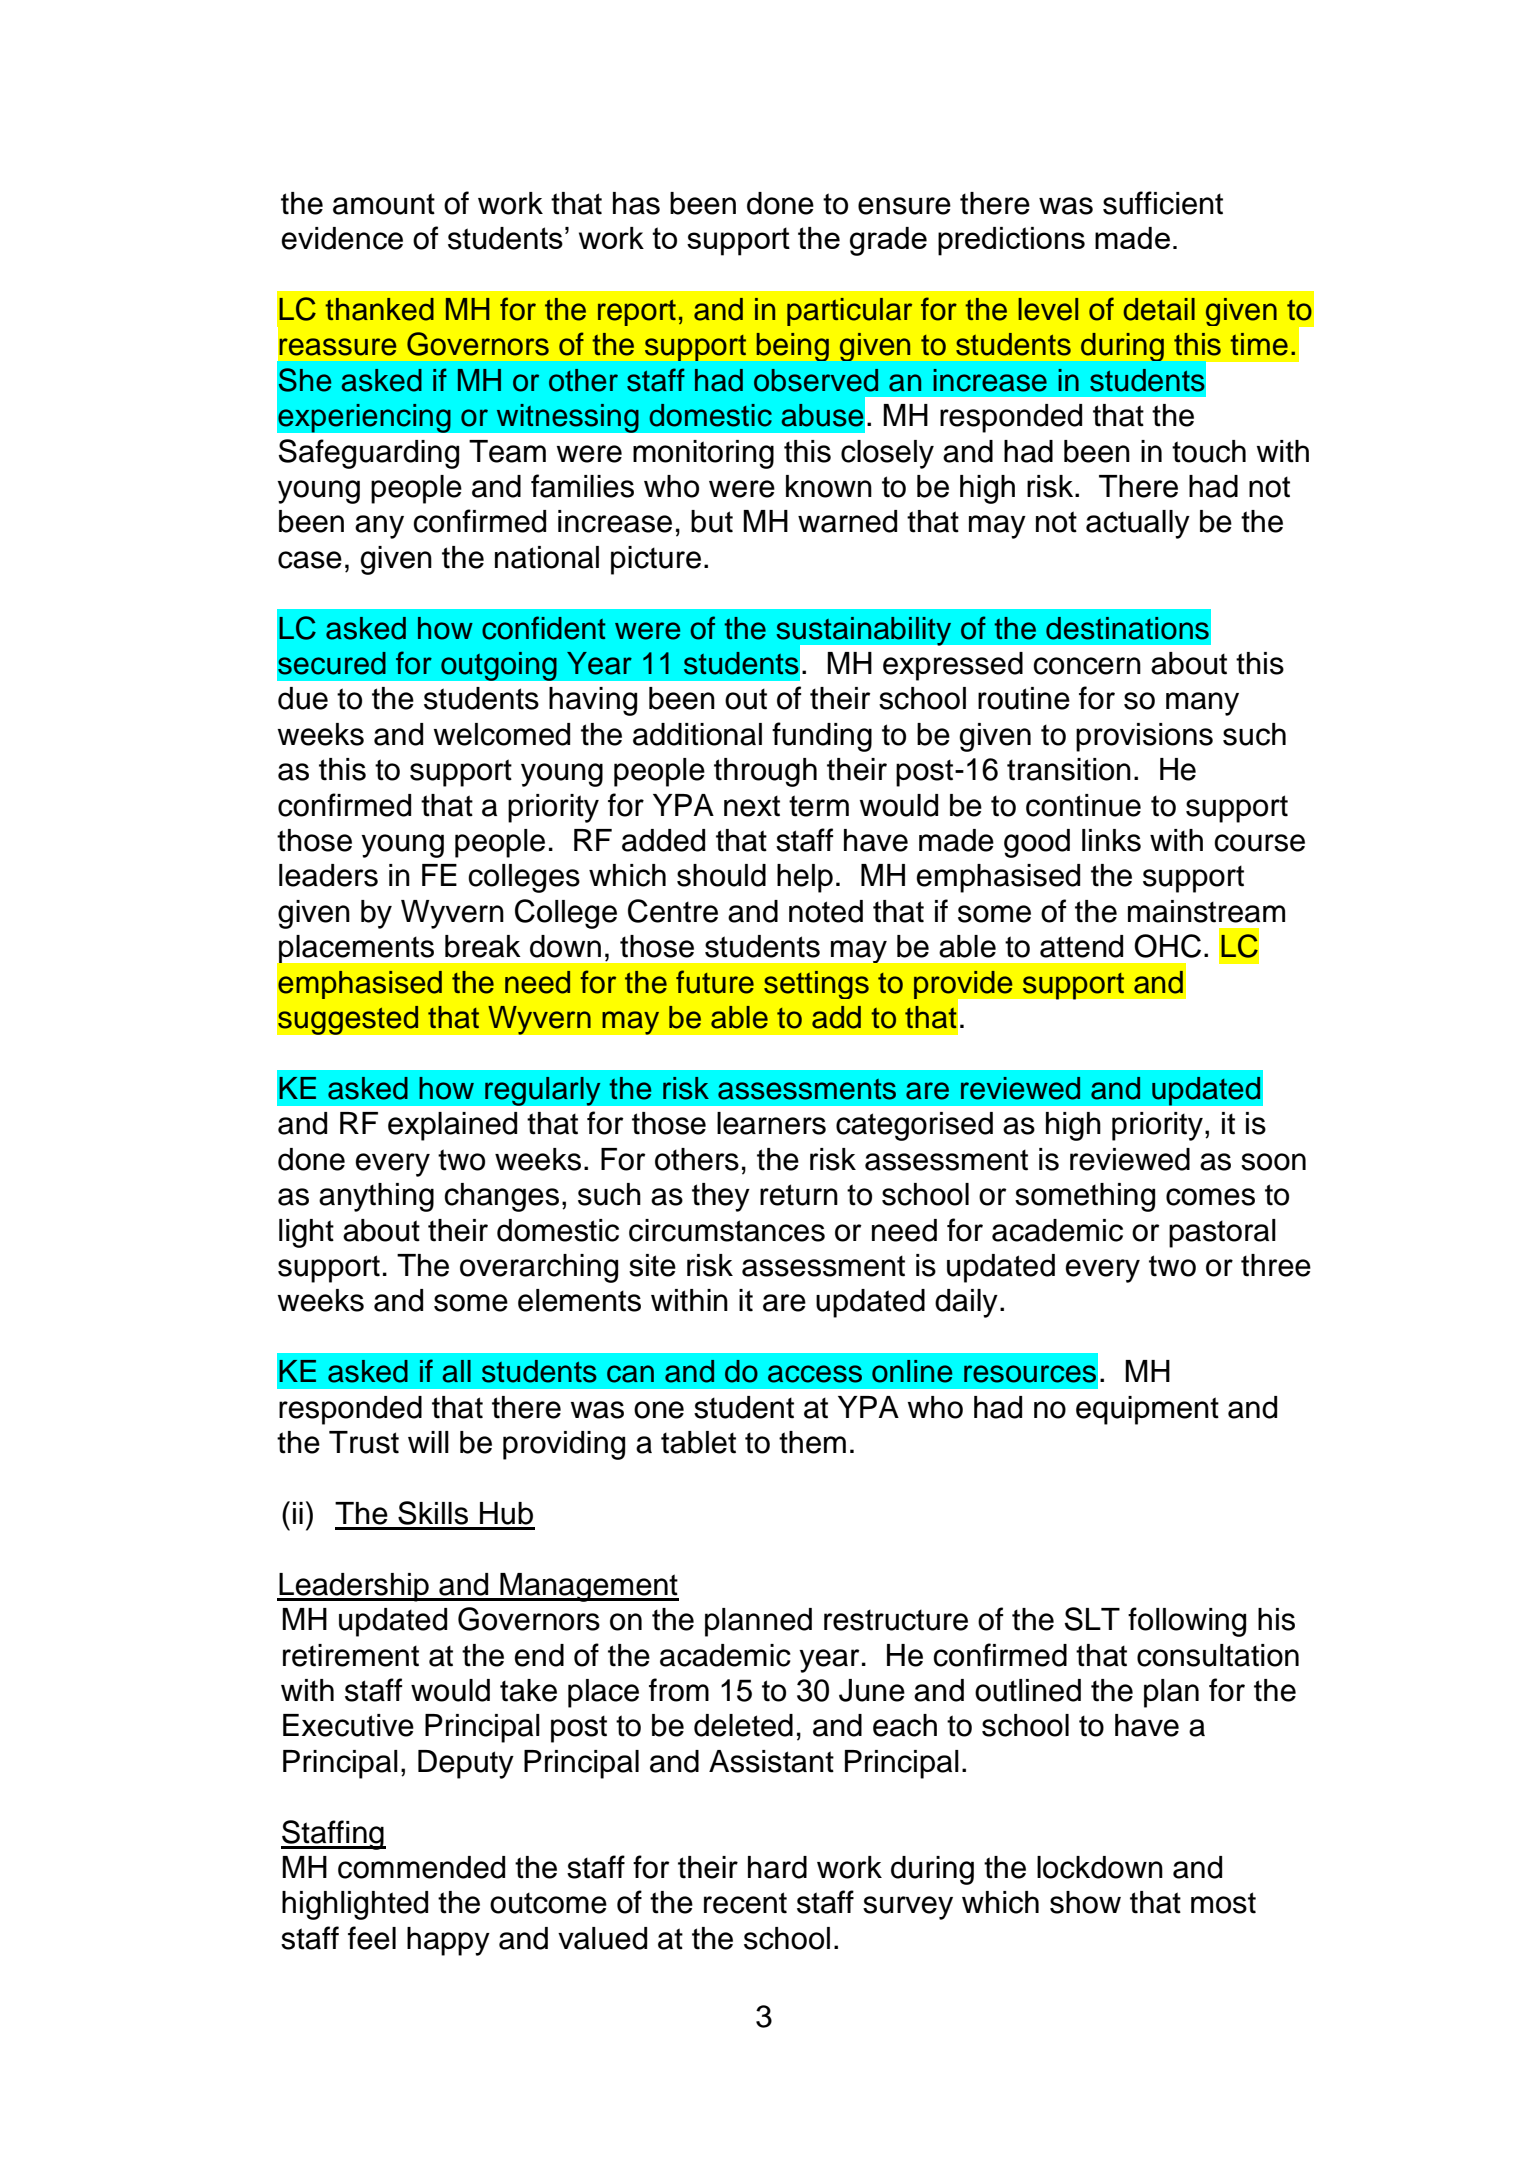 This screenshot has width=1528, height=2160. What do you see at coordinates (428, 1442) in the screenshot?
I see `will` at bounding box center [428, 1442].
